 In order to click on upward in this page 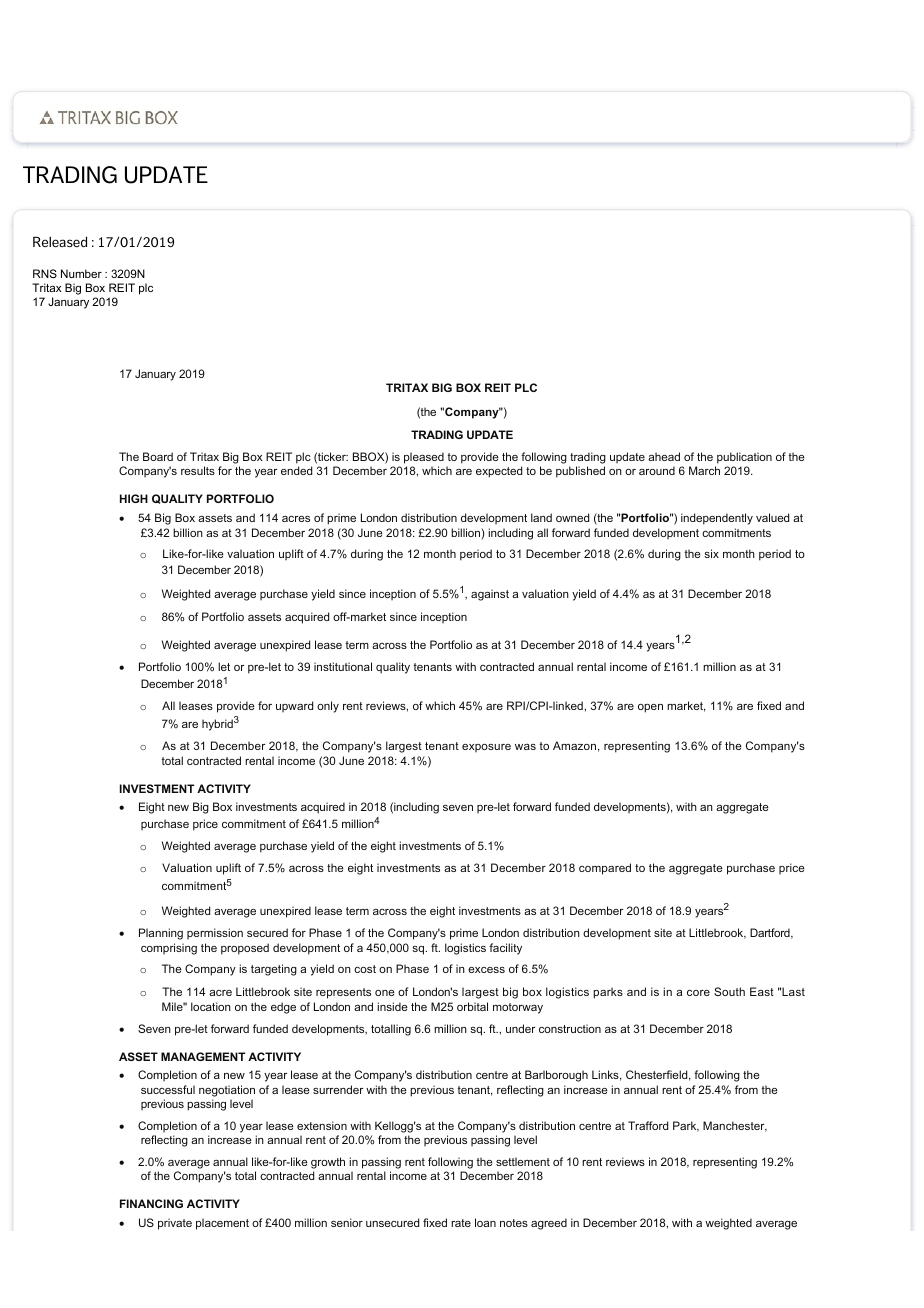, I will do `click(294, 706)`.
